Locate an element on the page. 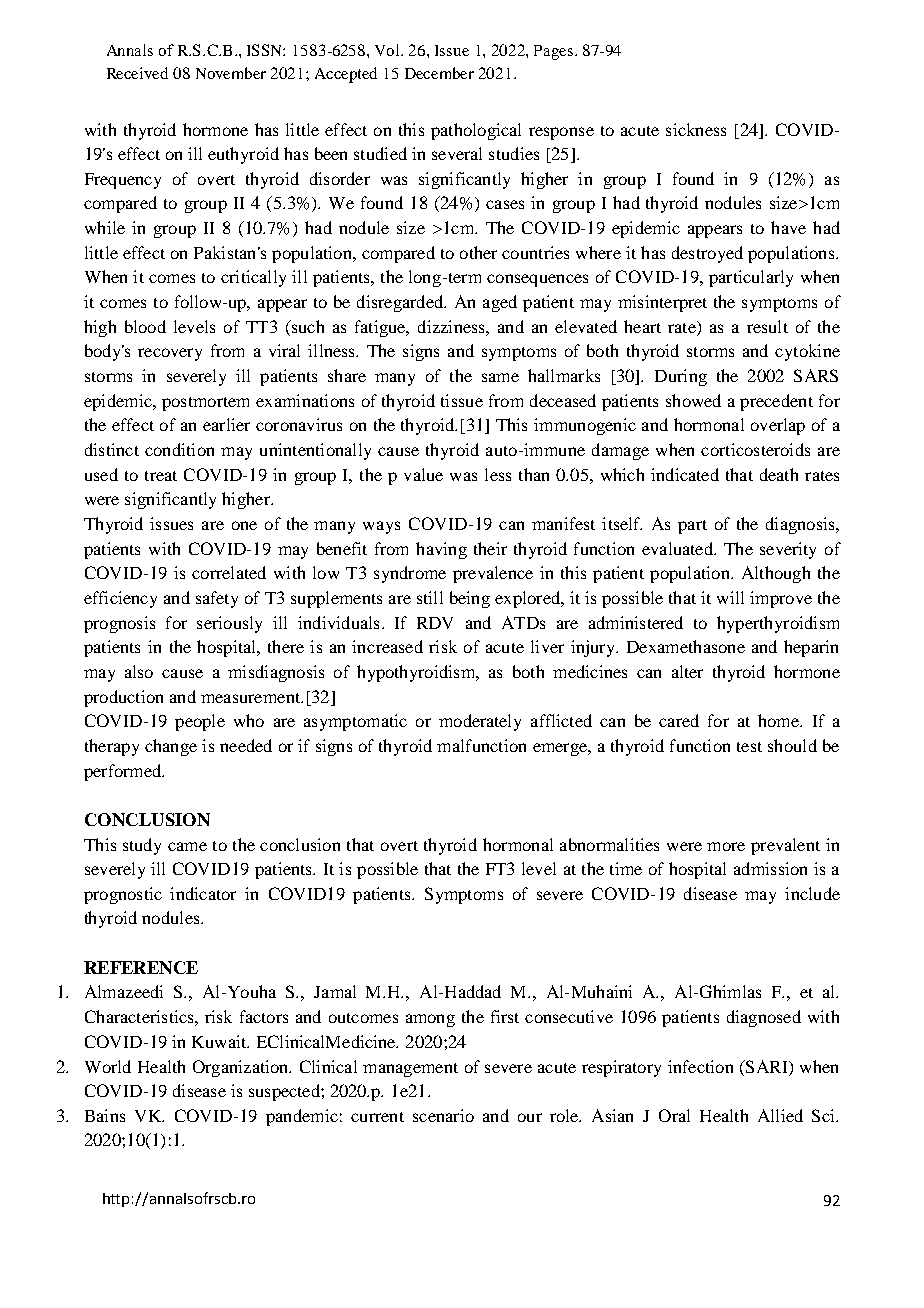 The height and width of the document is (1308, 924). November is located at coordinates (231, 73).
